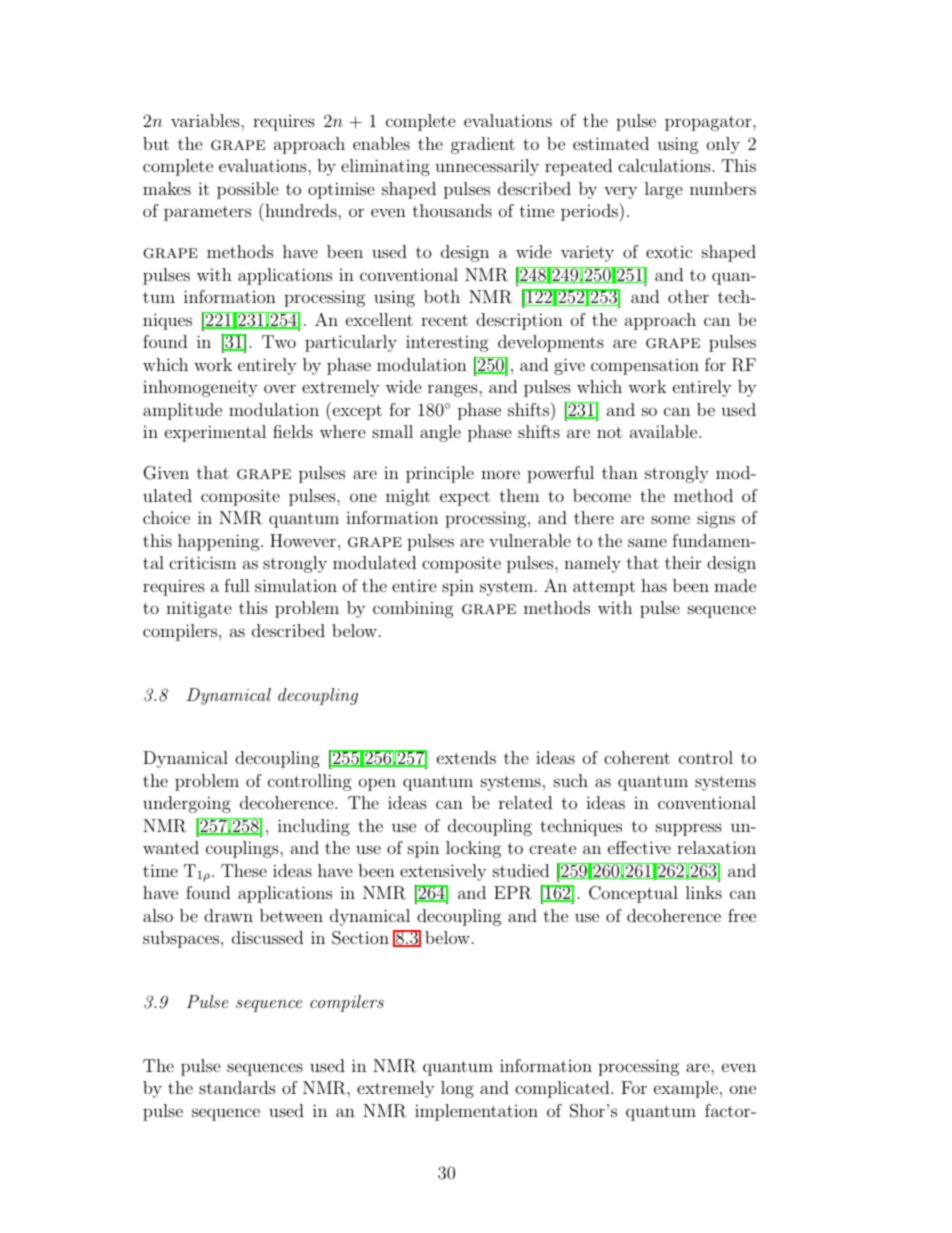 This screenshot has height=1233, width=952. Describe the element at coordinates (457, 1089) in the screenshot. I see `long` at that location.
